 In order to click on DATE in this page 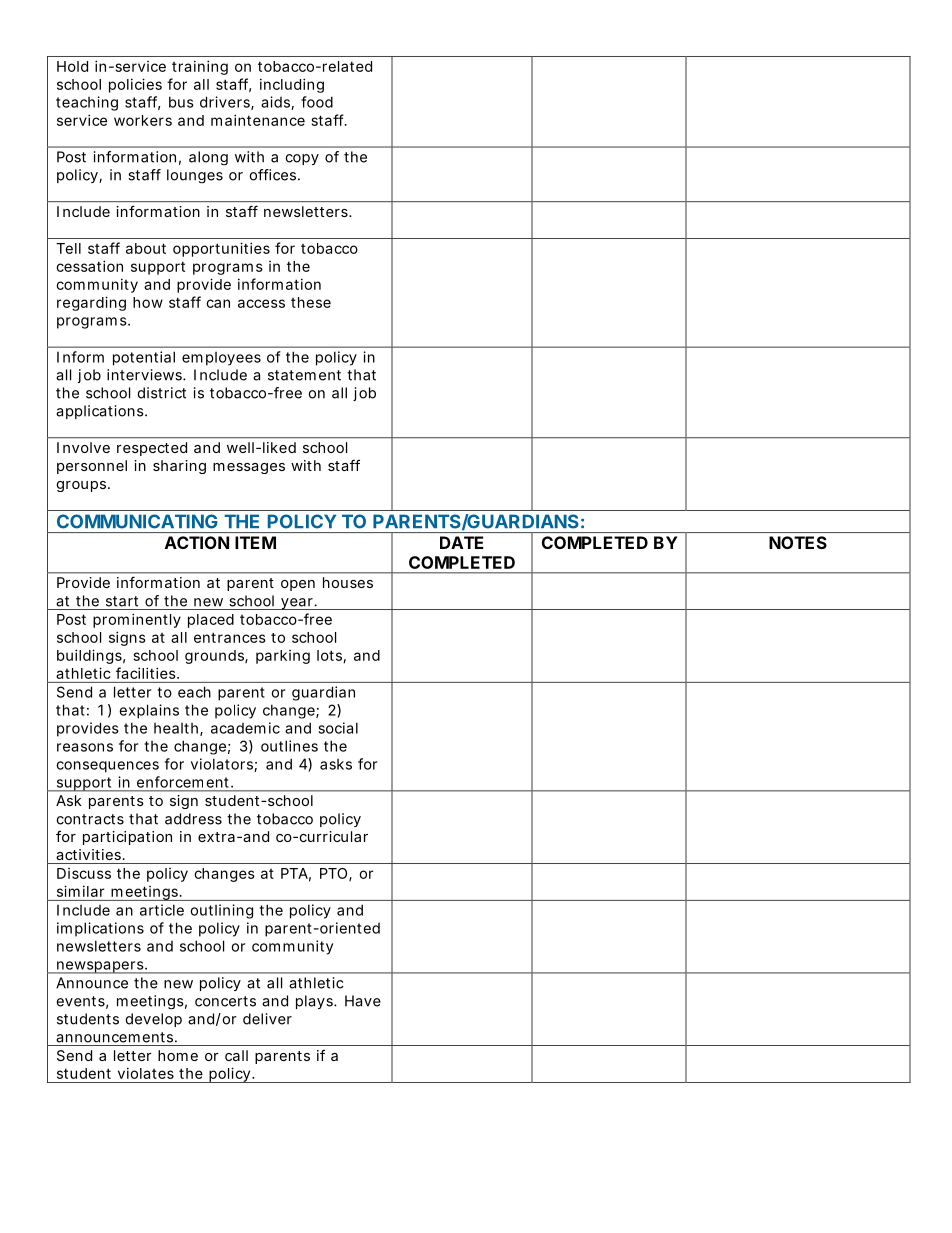, I will do `click(461, 542)`.
